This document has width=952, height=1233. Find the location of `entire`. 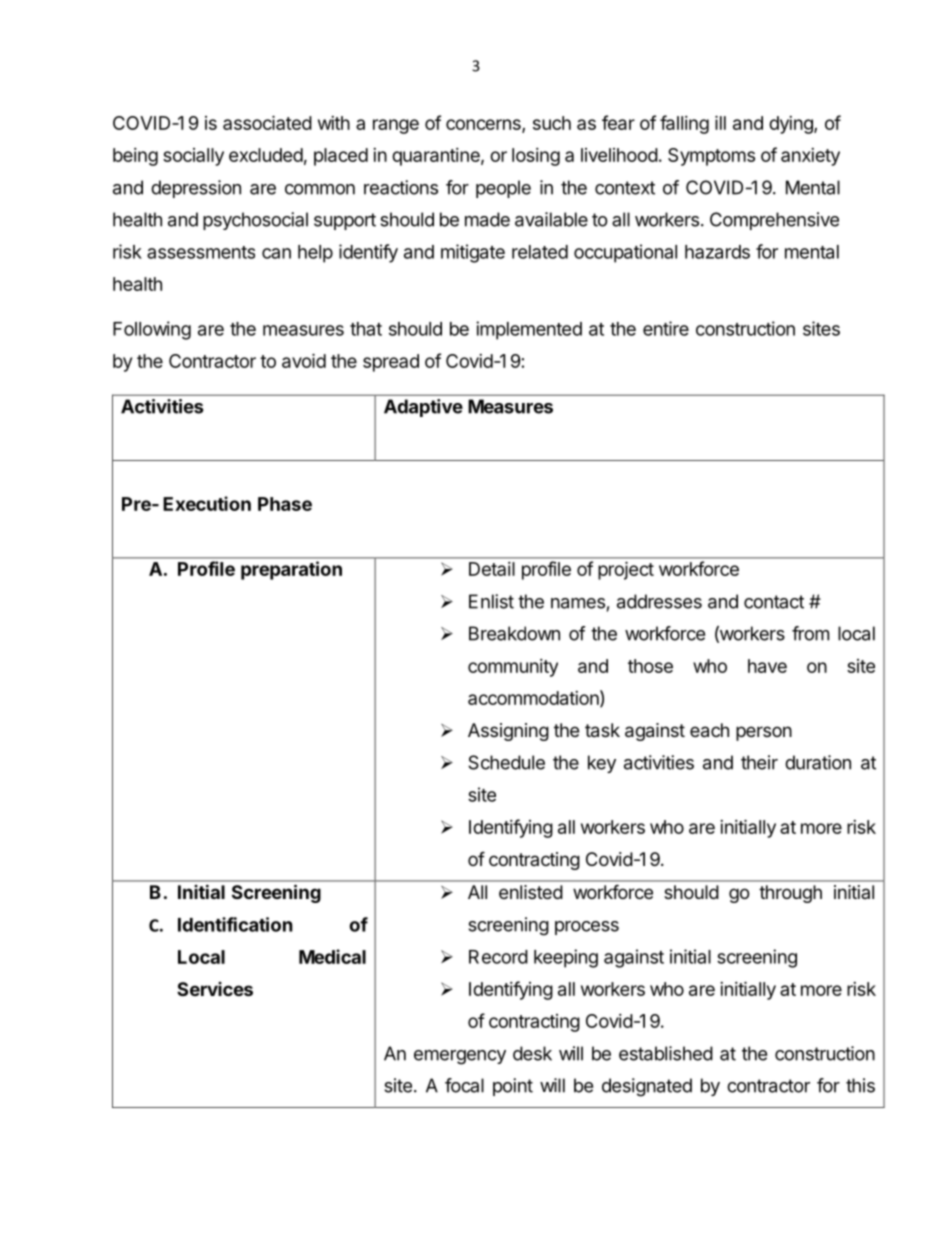

entire is located at coordinates (666, 328).
